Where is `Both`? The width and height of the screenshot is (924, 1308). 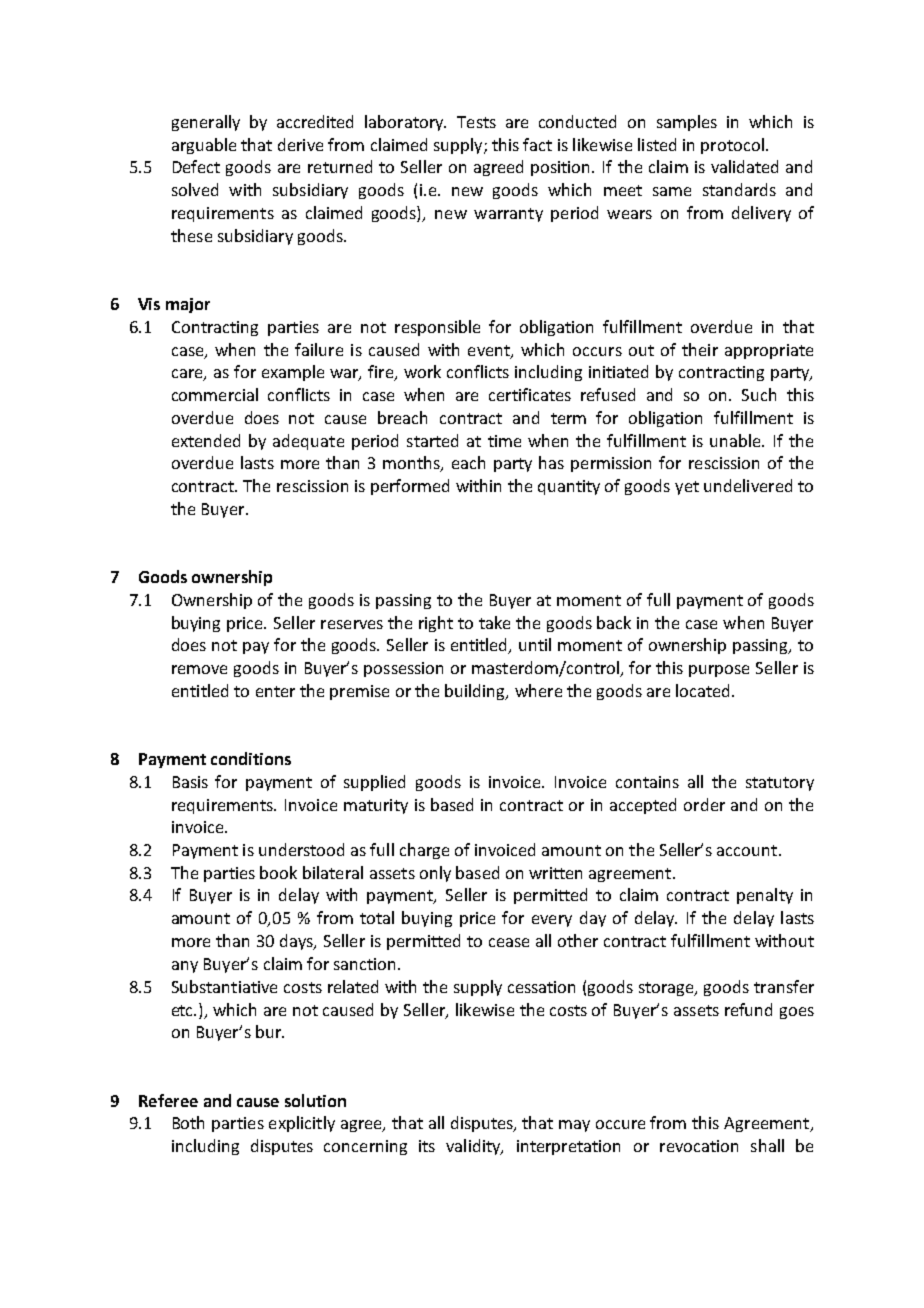
Both is located at coordinates (188, 1122).
